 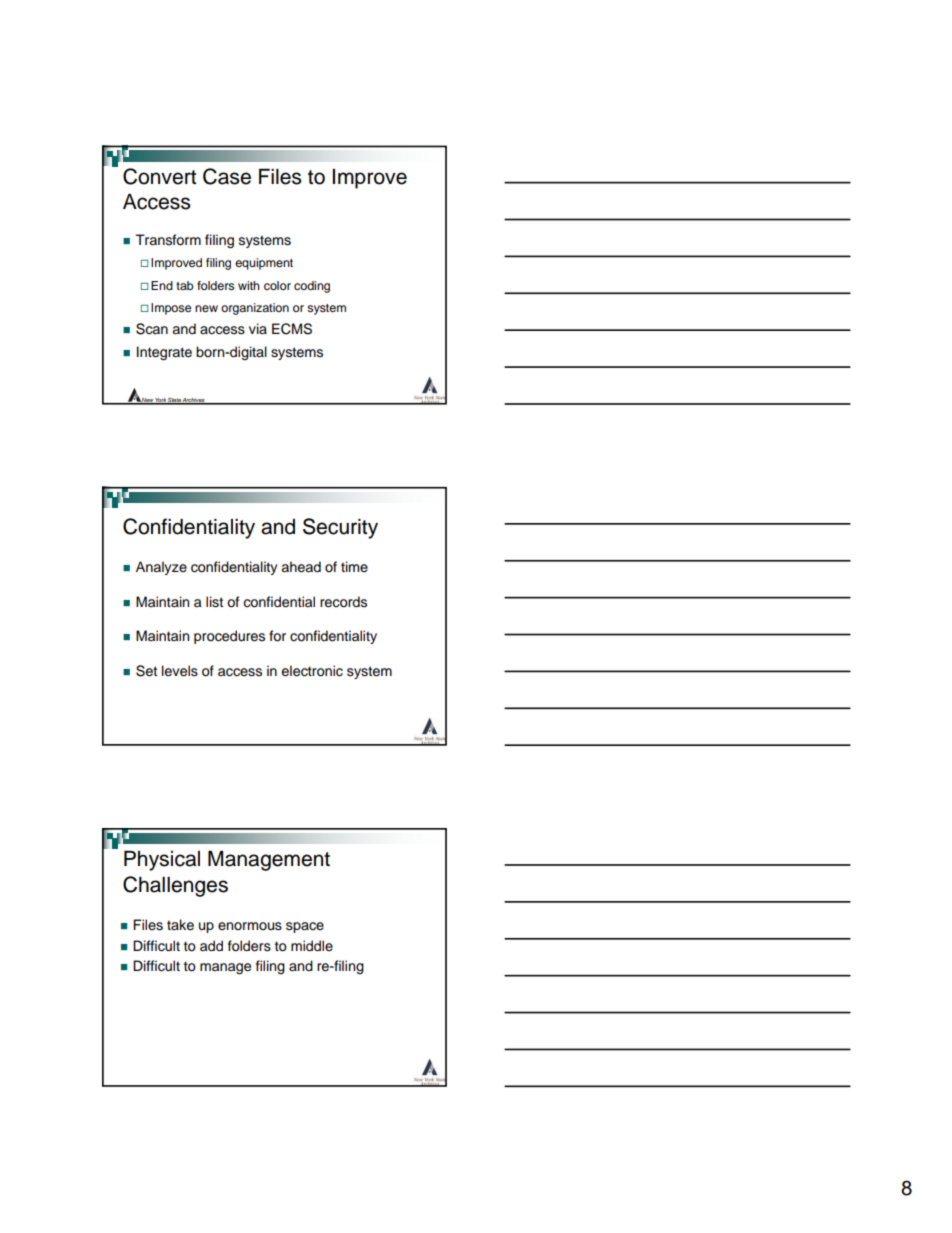 I want to click on middle, so click(x=312, y=946).
